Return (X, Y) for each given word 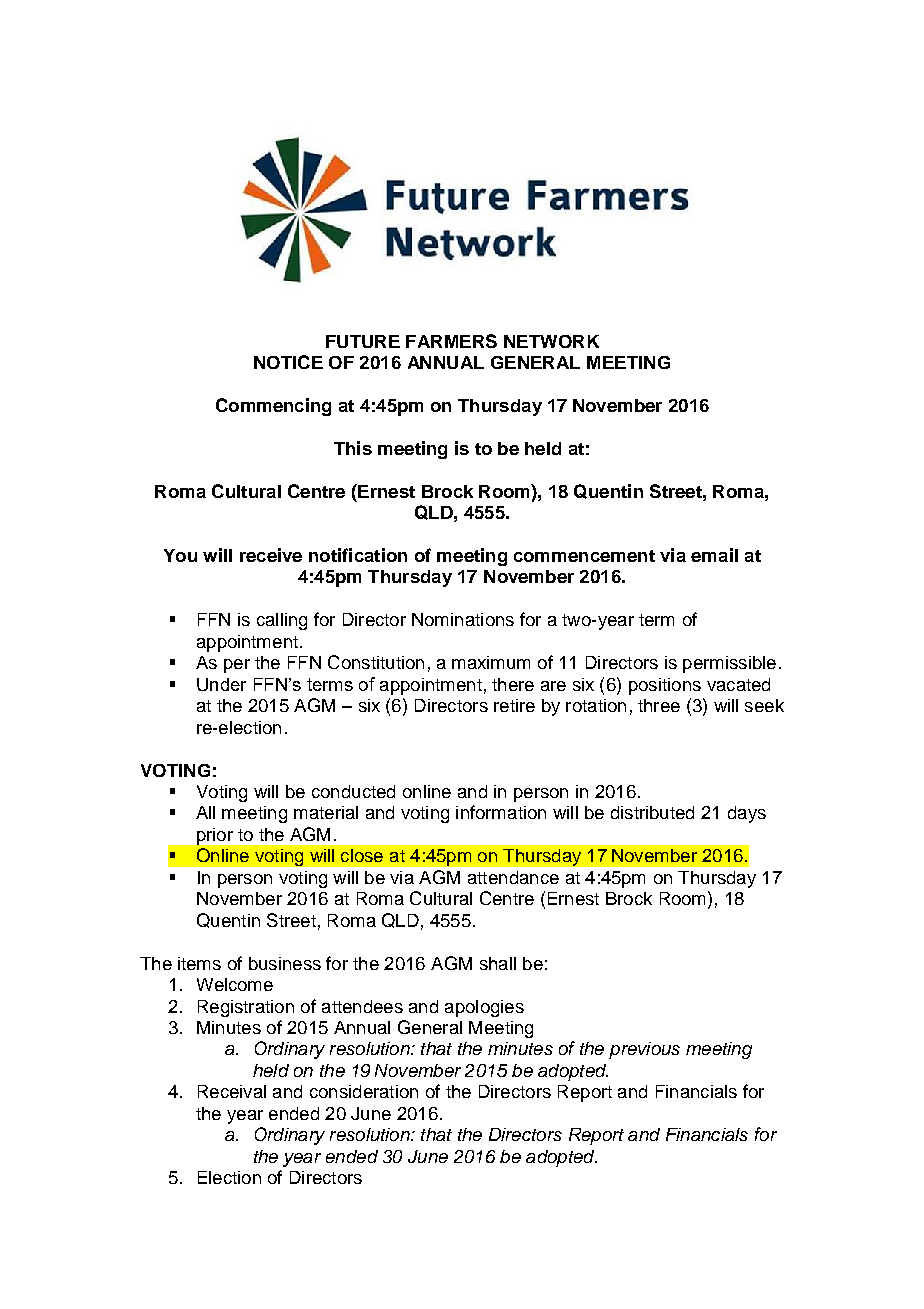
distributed (652, 812)
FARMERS (451, 341)
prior (215, 836)
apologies (484, 1008)
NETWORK (551, 341)
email (714, 555)
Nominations (463, 619)
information (501, 812)
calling (282, 621)
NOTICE (288, 362)
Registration (246, 1008)
